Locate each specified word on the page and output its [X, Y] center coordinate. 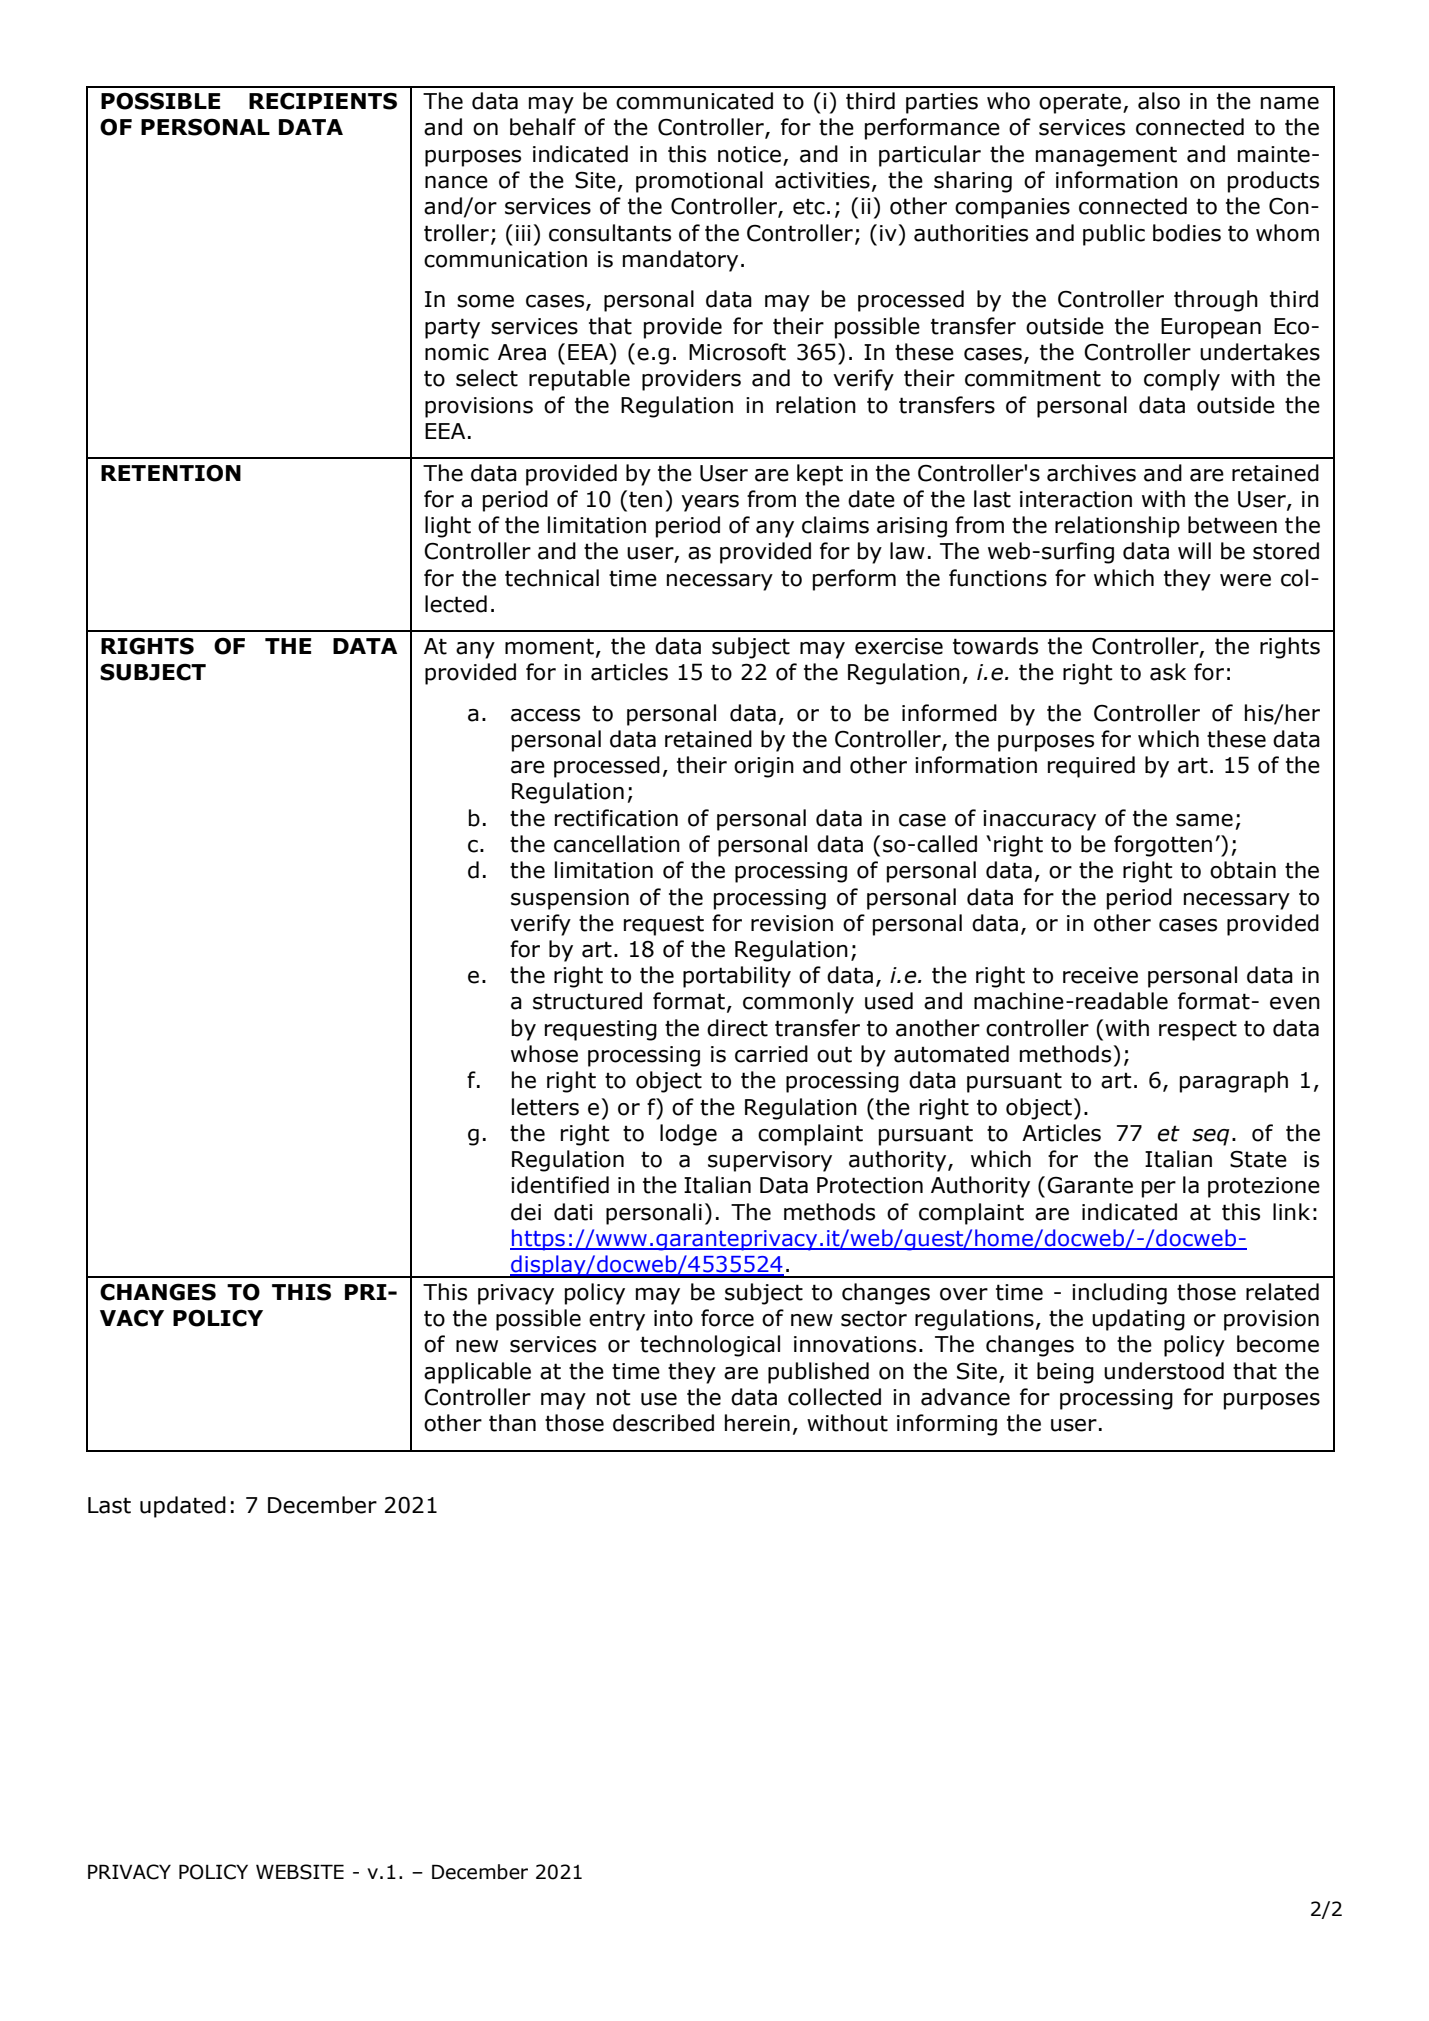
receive [1100, 975]
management [1106, 156]
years [710, 503]
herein [757, 1423]
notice [749, 154]
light [448, 527]
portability [737, 977]
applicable [477, 1373]
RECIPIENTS [323, 101]
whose [544, 1054]
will [1194, 550]
